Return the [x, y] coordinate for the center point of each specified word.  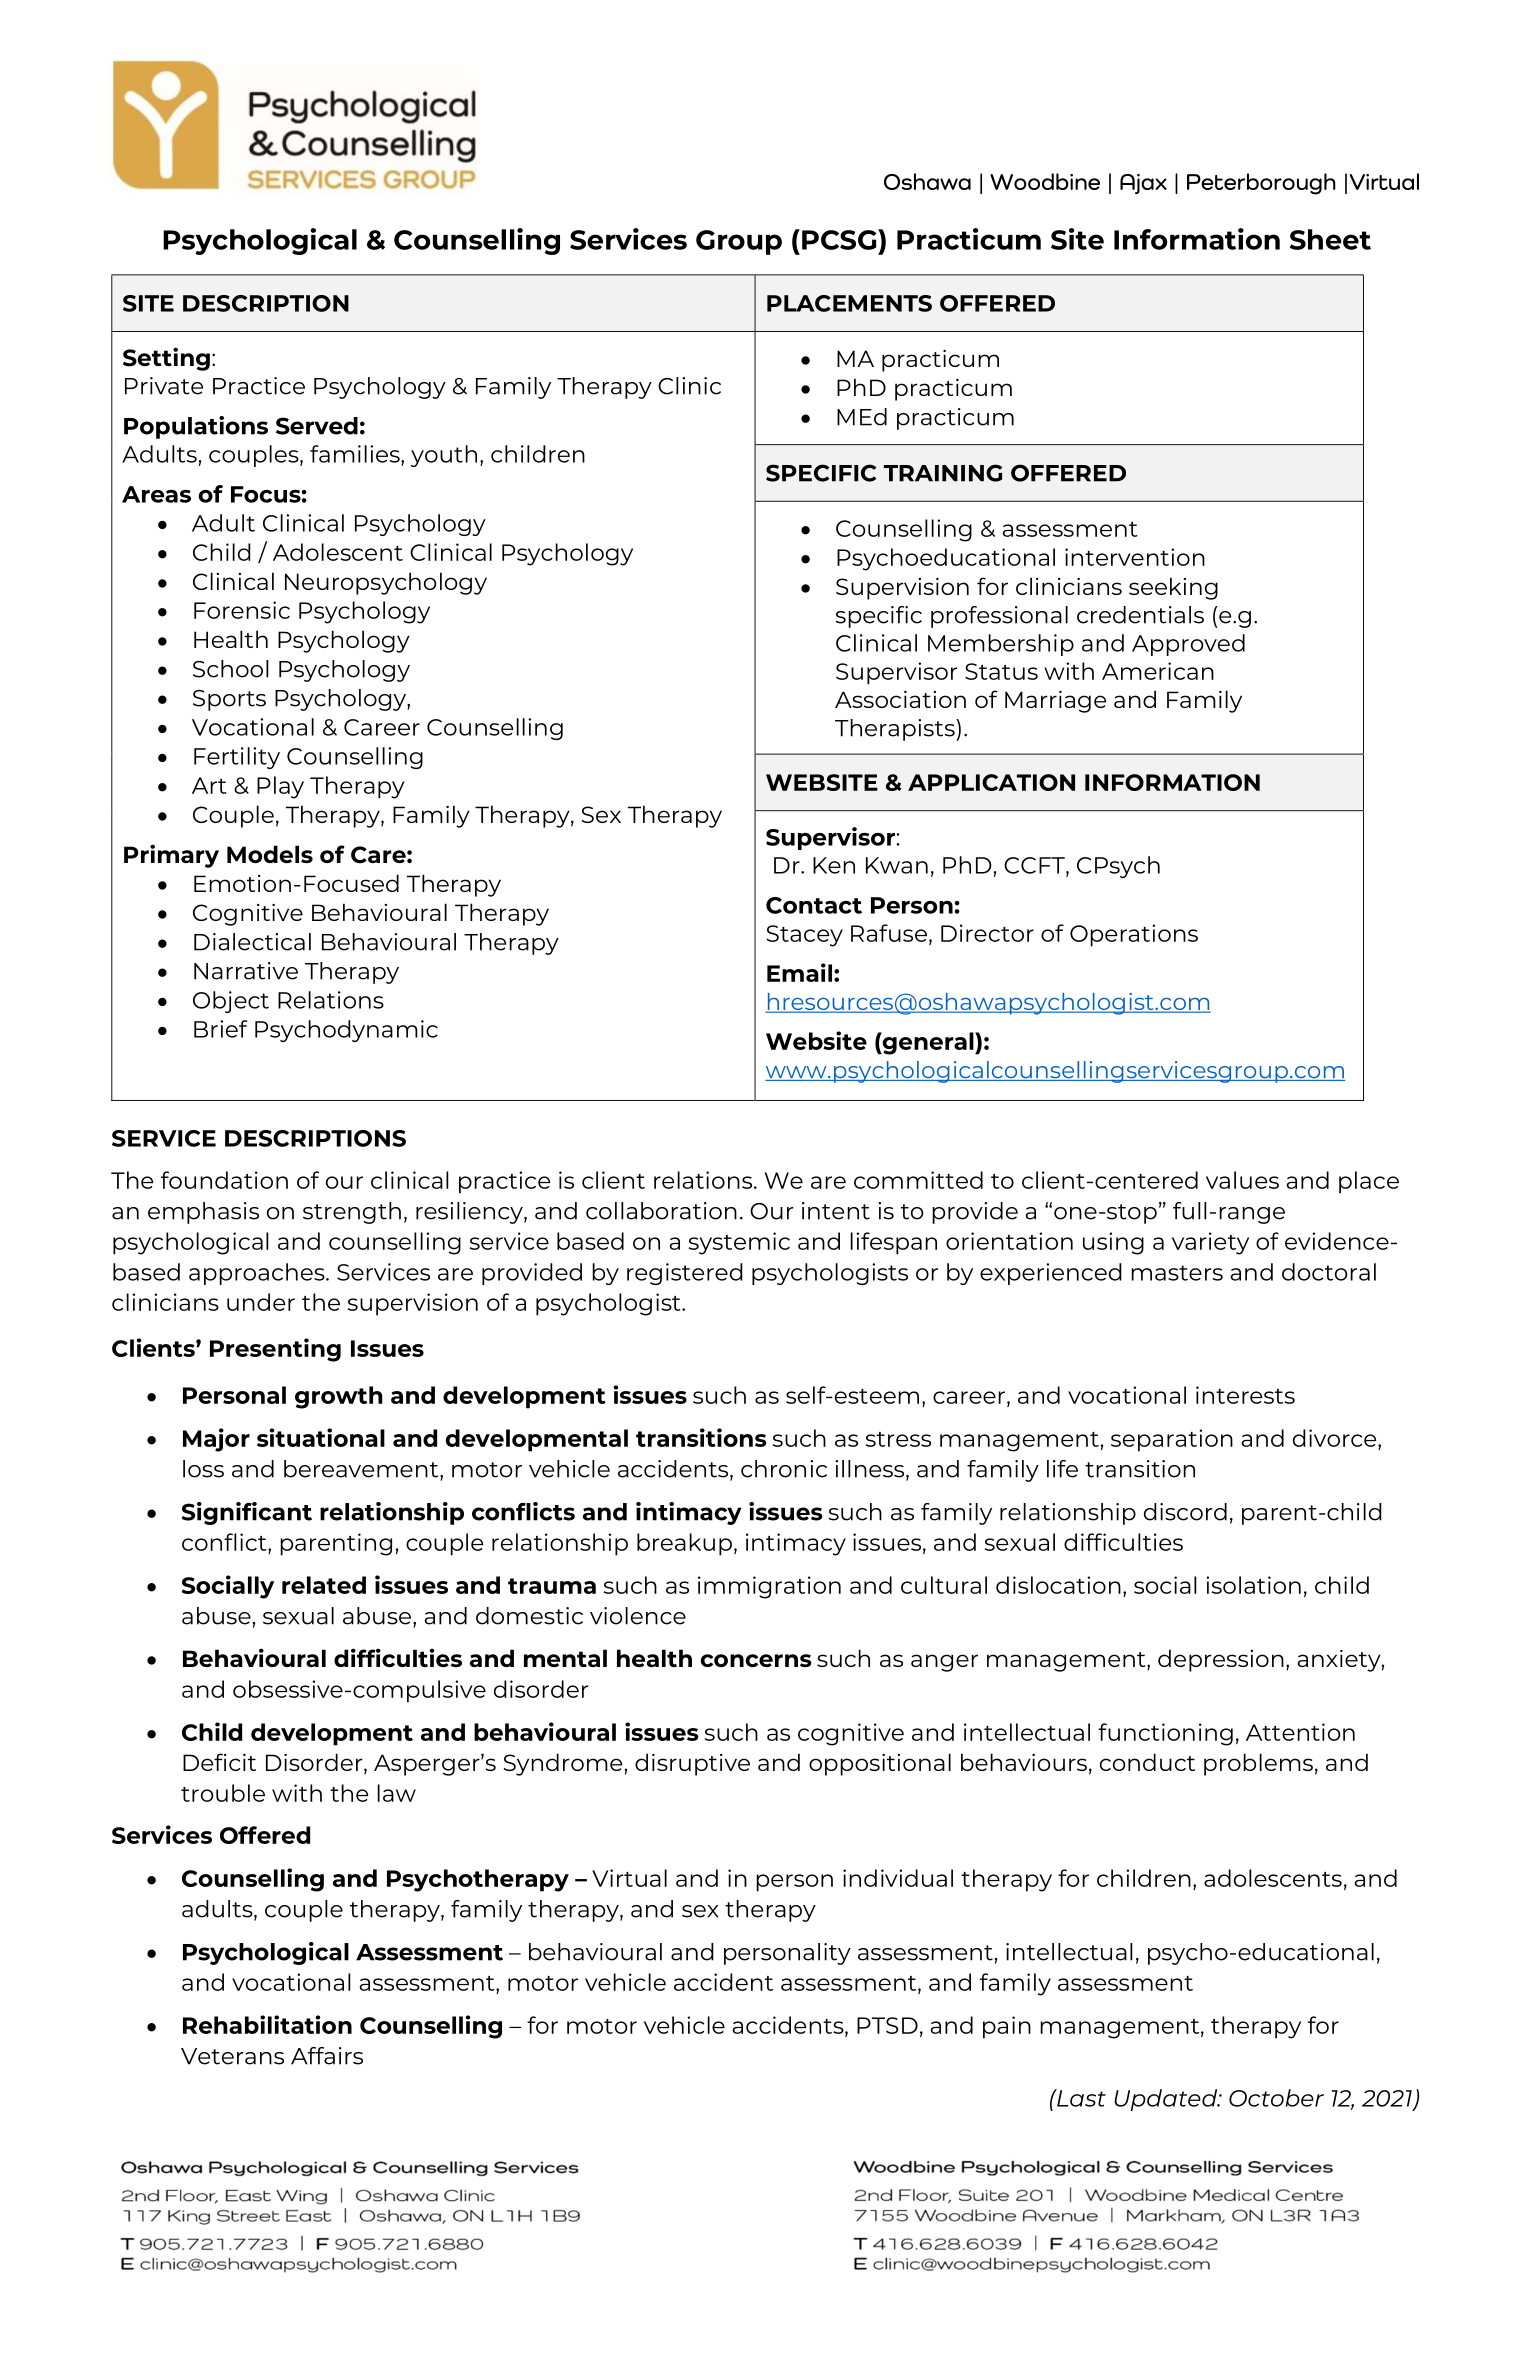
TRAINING [943, 473]
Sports [229, 700]
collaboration [661, 1211]
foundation [224, 1180]
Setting [166, 359]
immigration [769, 1587]
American [1158, 671]
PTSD [887, 2025]
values [1242, 1180]
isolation [1253, 1585]
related [324, 1585]
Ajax [1143, 184]
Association [900, 699]
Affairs [327, 2056]
